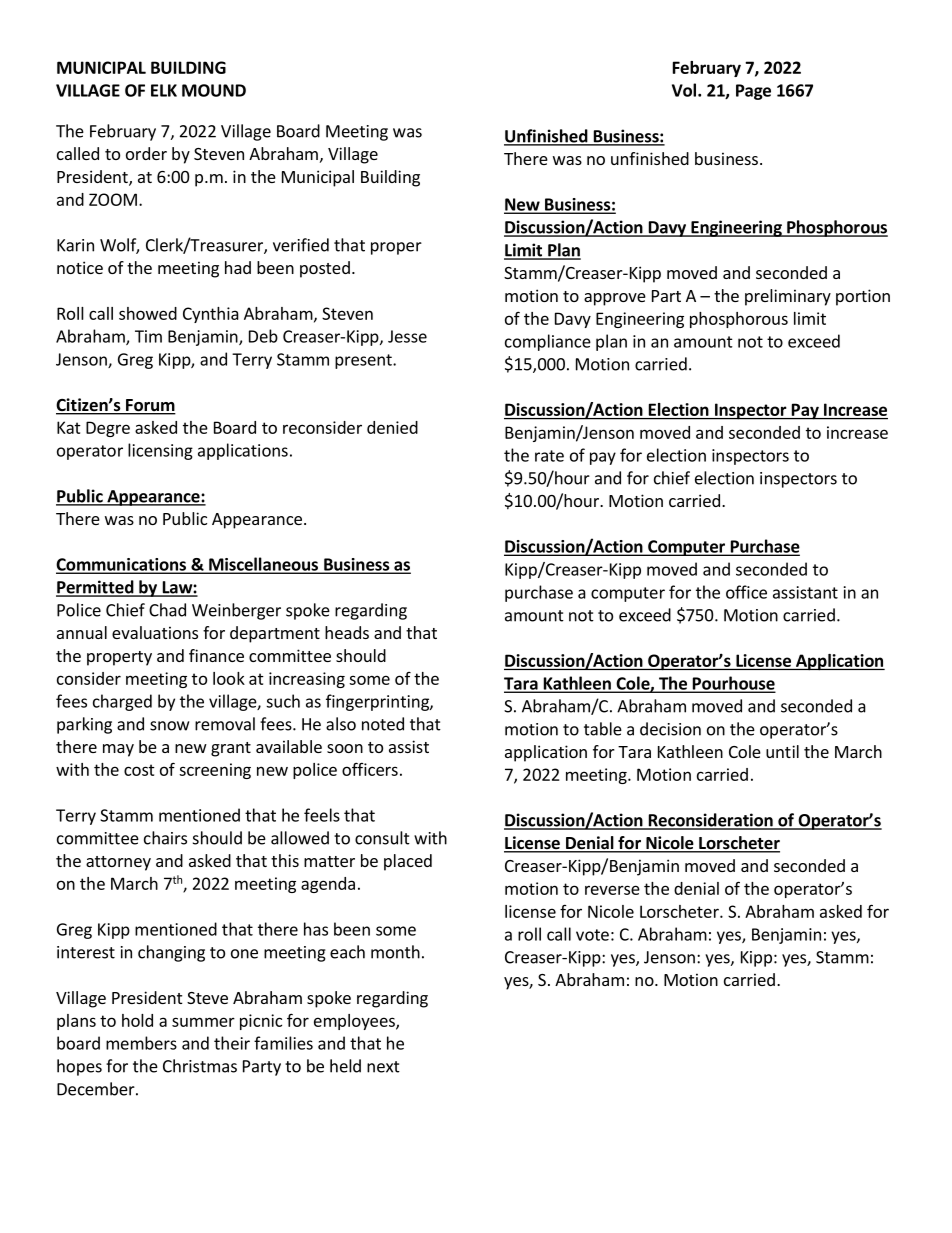  I want to click on heads, so click(347, 632).
